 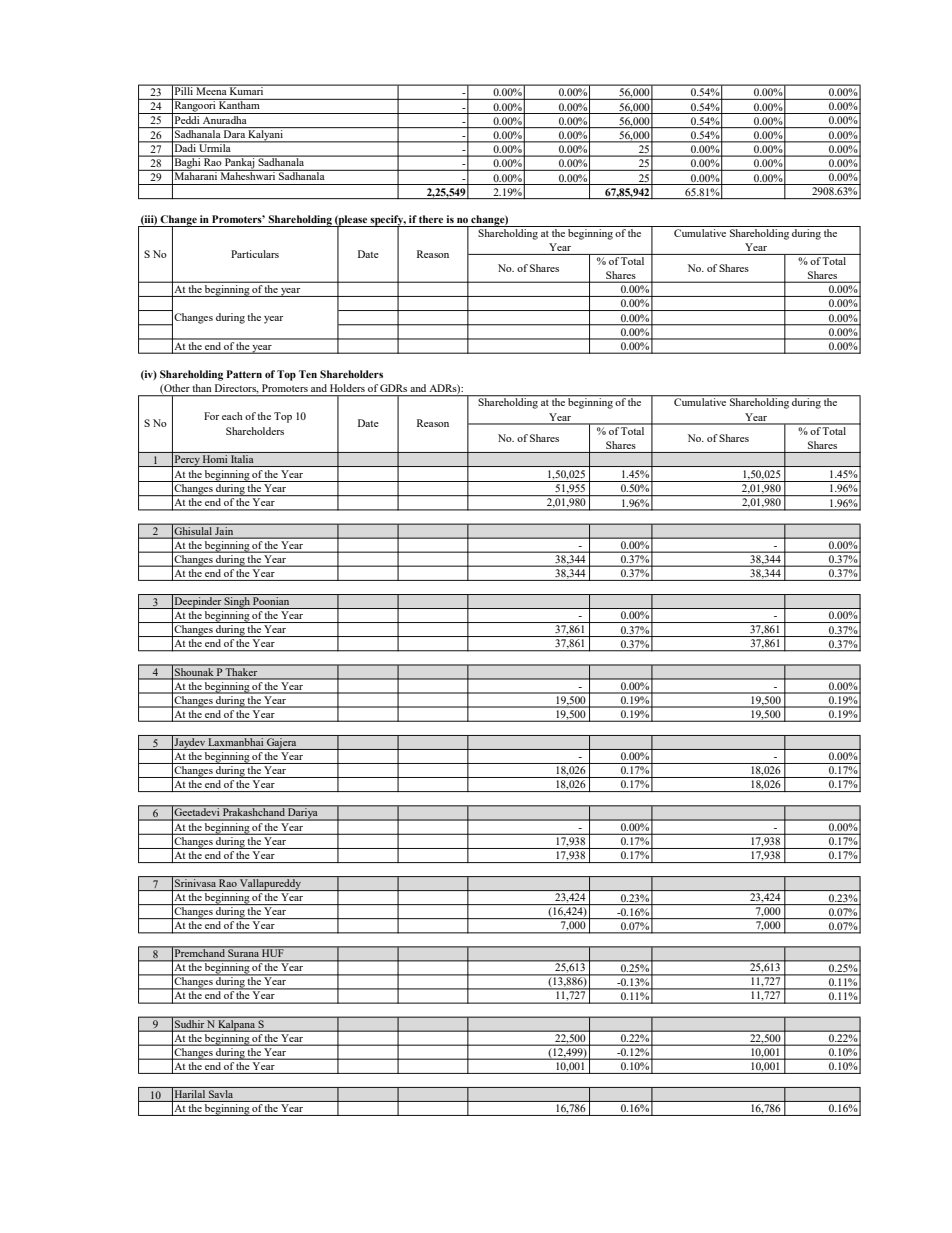 What do you see at coordinates (202, 388) in the document?
I see `than` at bounding box center [202, 388].
